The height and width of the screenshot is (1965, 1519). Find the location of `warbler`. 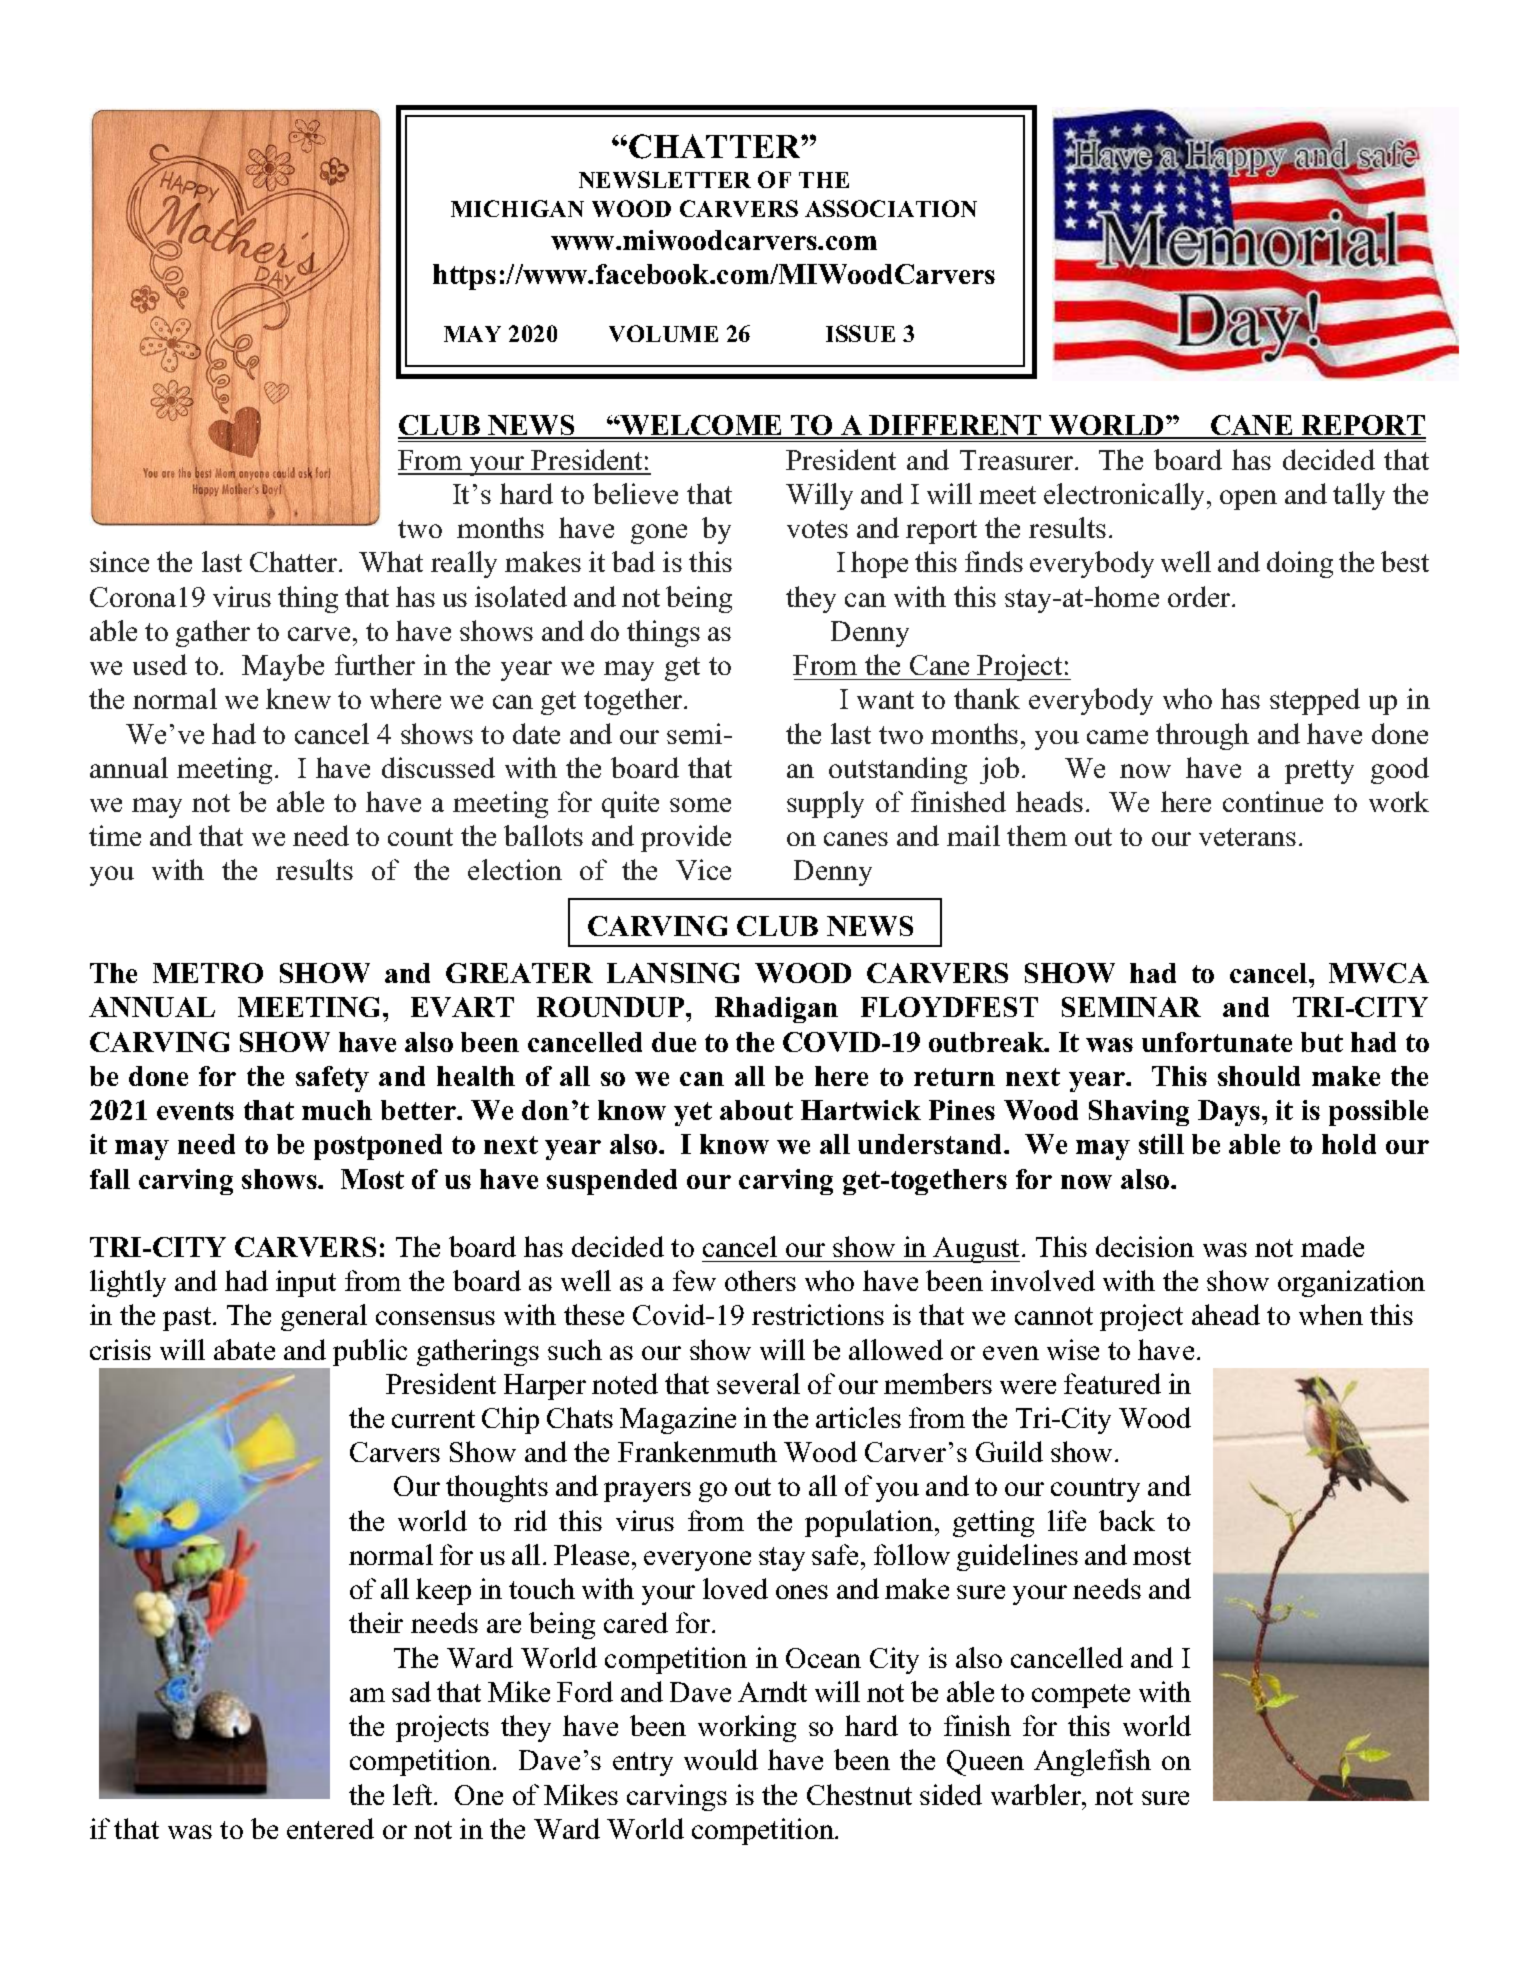

warbler is located at coordinates (1037, 1794).
